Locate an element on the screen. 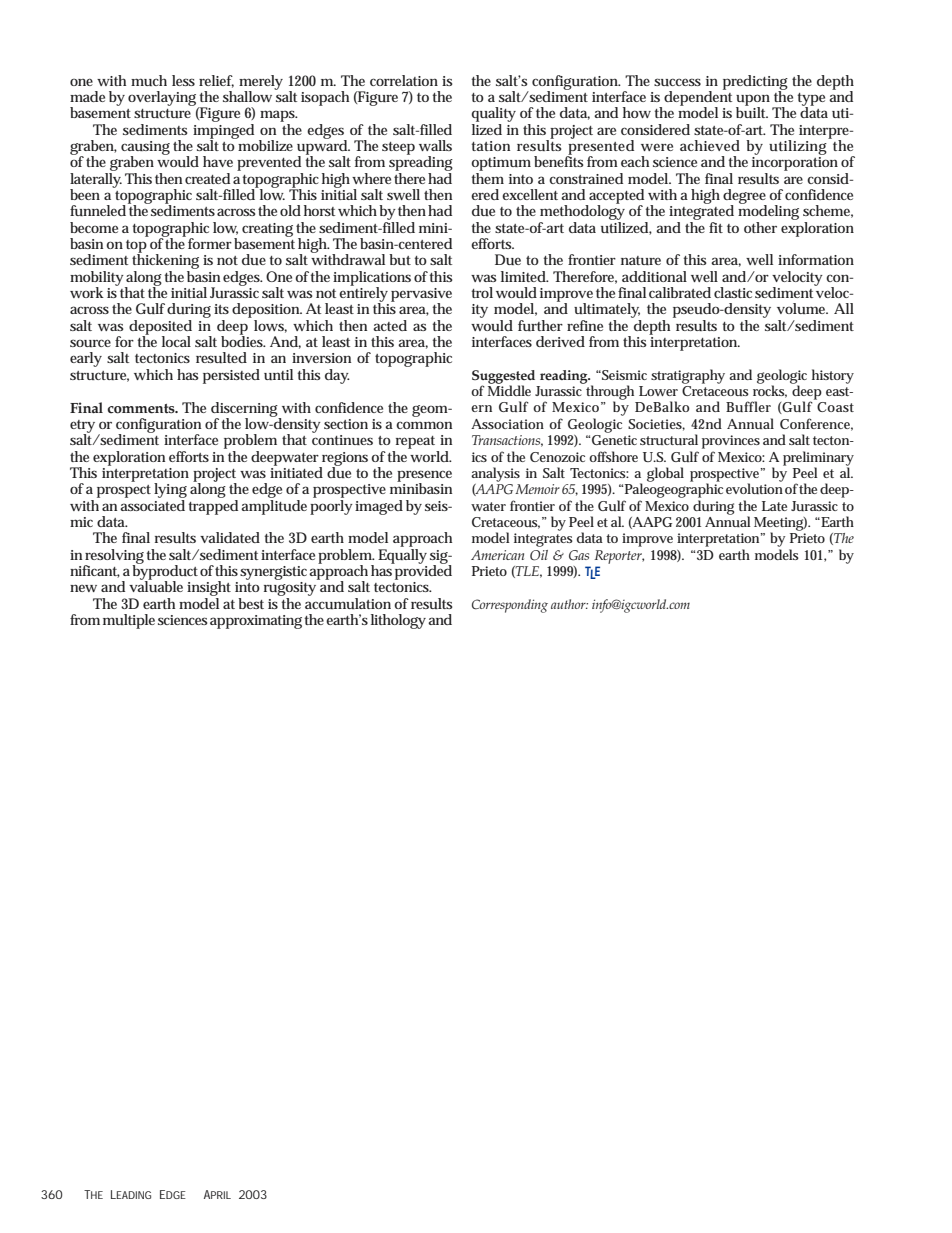 The width and height of the screenshot is (952, 1233). Gas is located at coordinates (579, 555).
